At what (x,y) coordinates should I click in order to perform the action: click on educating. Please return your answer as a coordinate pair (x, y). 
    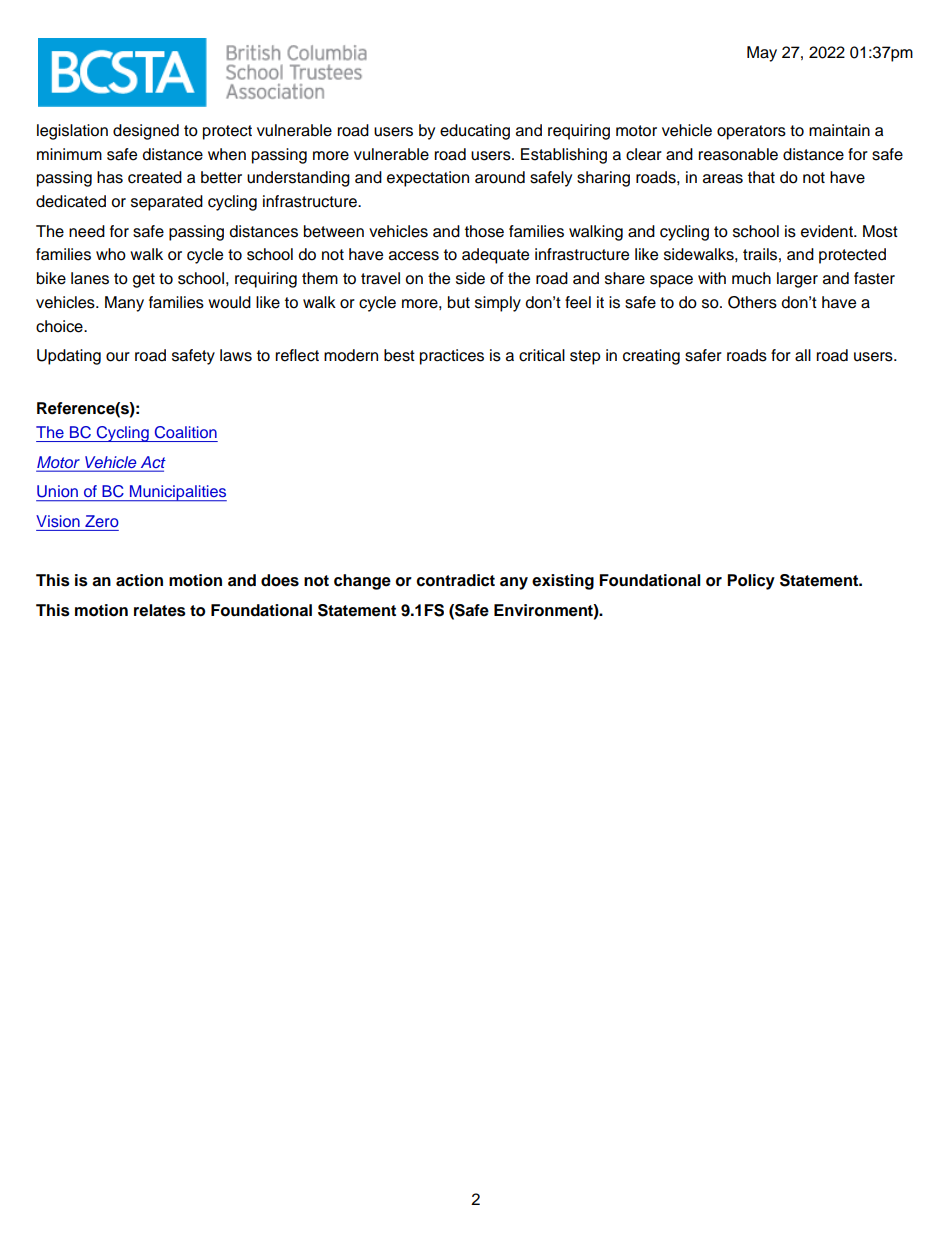
    Looking at the image, I should click on (475, 132).
